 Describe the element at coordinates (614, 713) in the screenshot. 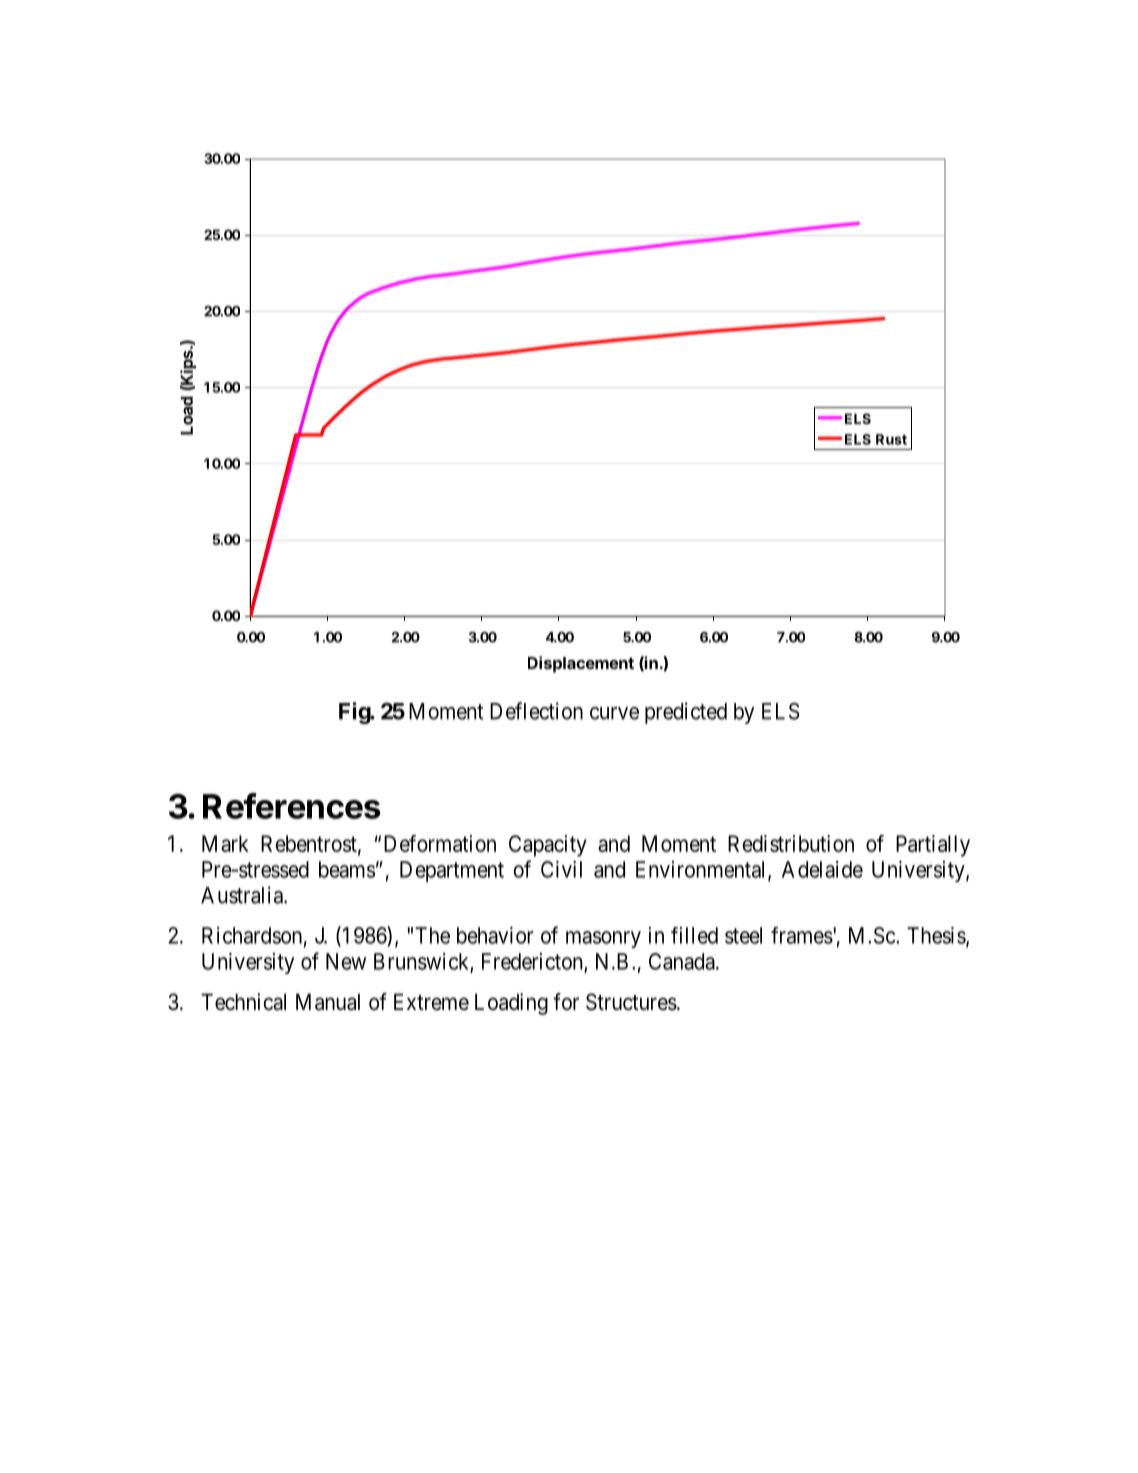

I see `curve` at that location.
